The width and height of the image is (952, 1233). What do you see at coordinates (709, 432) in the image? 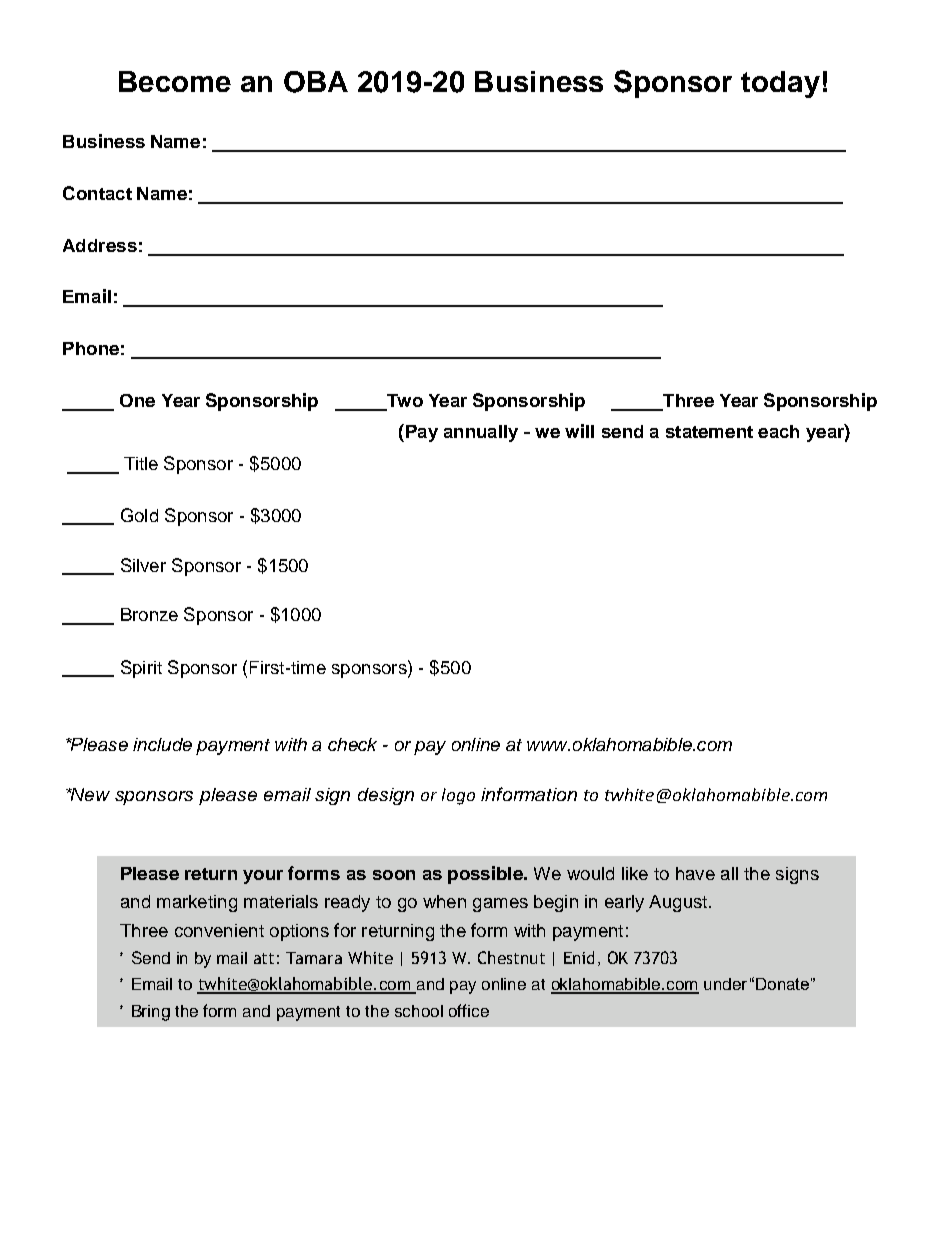
I see `statement` at bounding box center [709, 432].
